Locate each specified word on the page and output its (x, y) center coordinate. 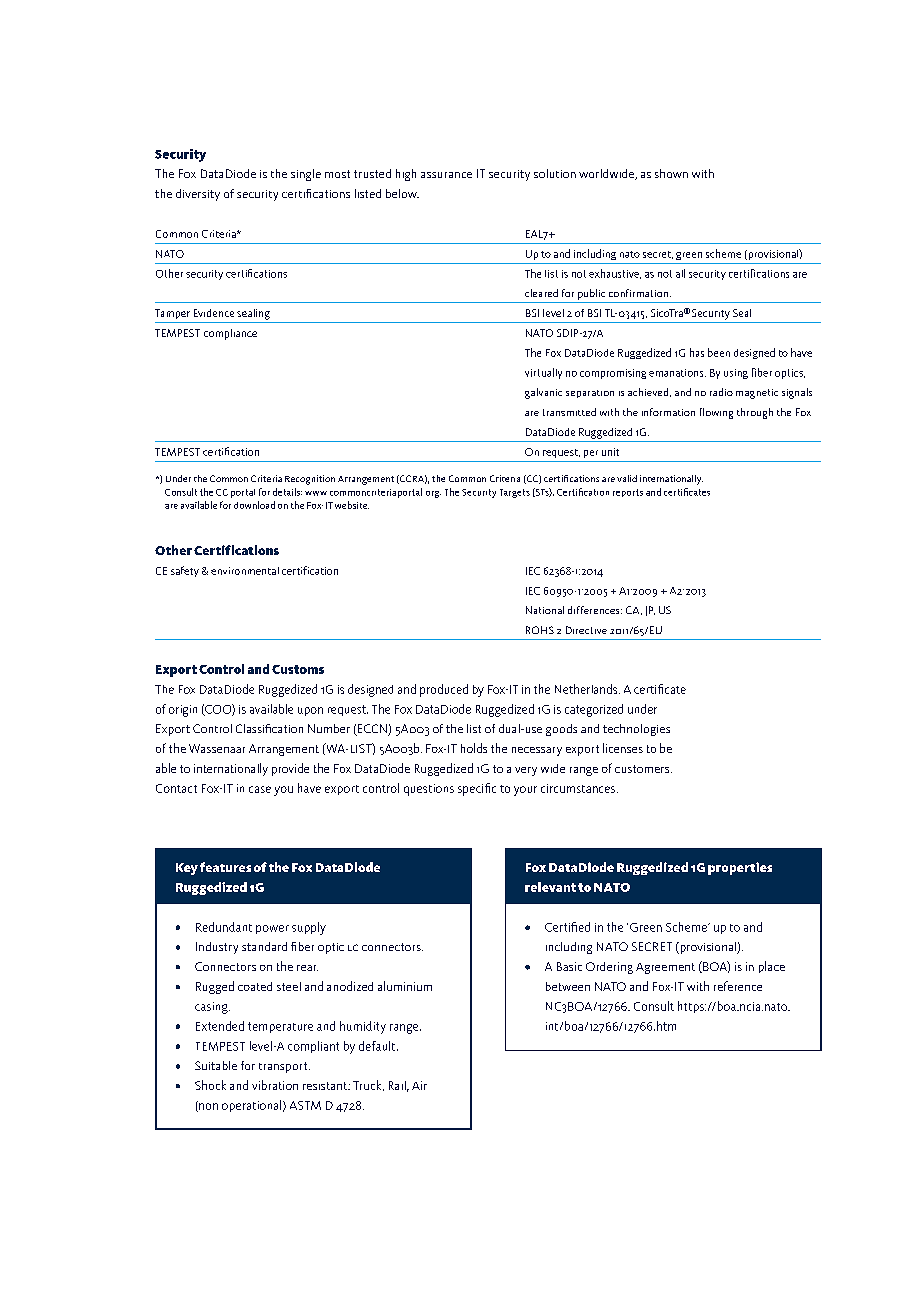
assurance (446, 175)
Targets (515, 493)
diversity (198, 195)
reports (628, 493)
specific (477, 789)
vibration (275, 1085)
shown (671, 173)
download (254, 505)
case (260, 789)
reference (738, 986)
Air (419, 1085)
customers (643, 769)
